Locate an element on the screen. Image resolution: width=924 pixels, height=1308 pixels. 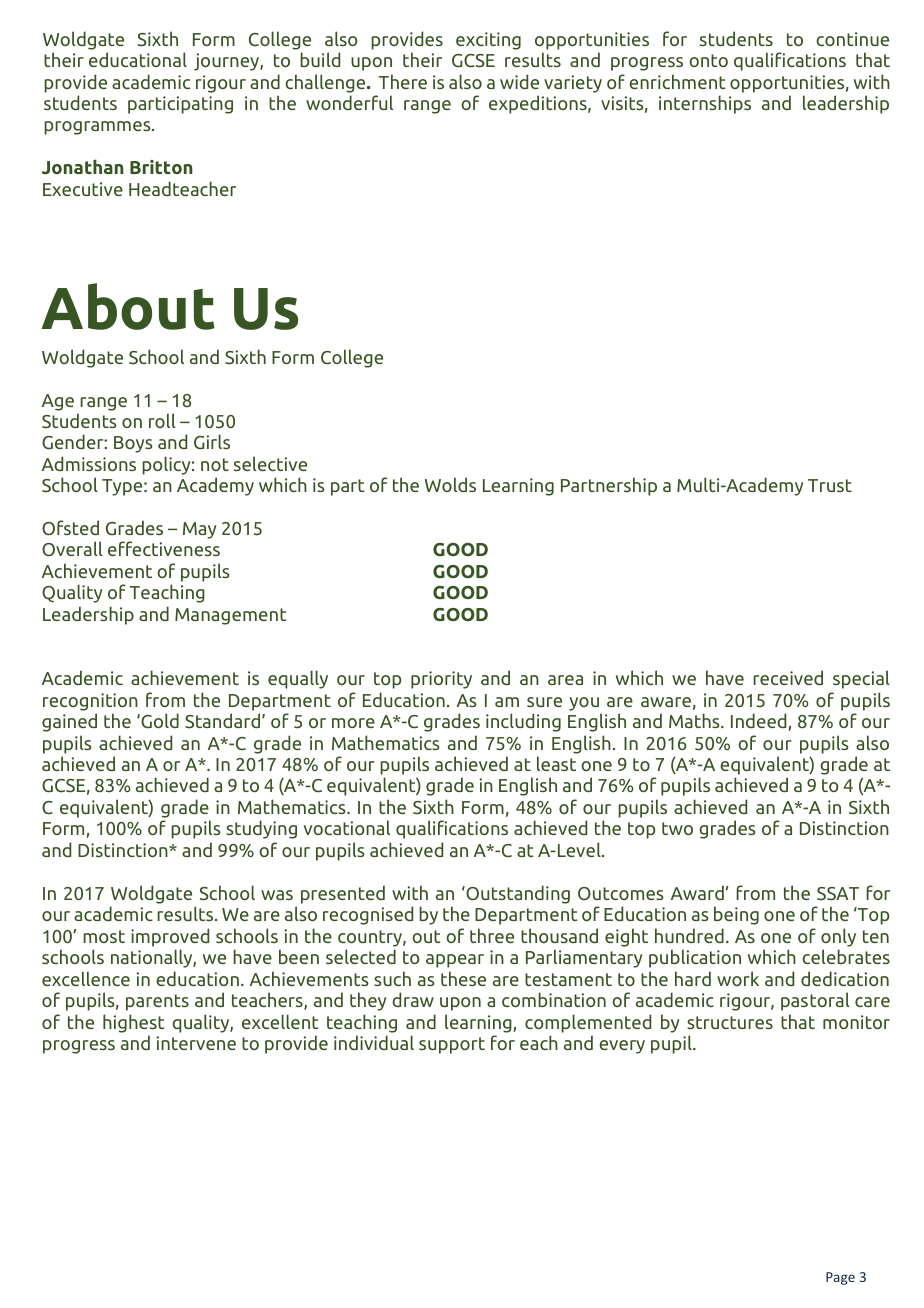
About is located at coordinates (128, 306).
